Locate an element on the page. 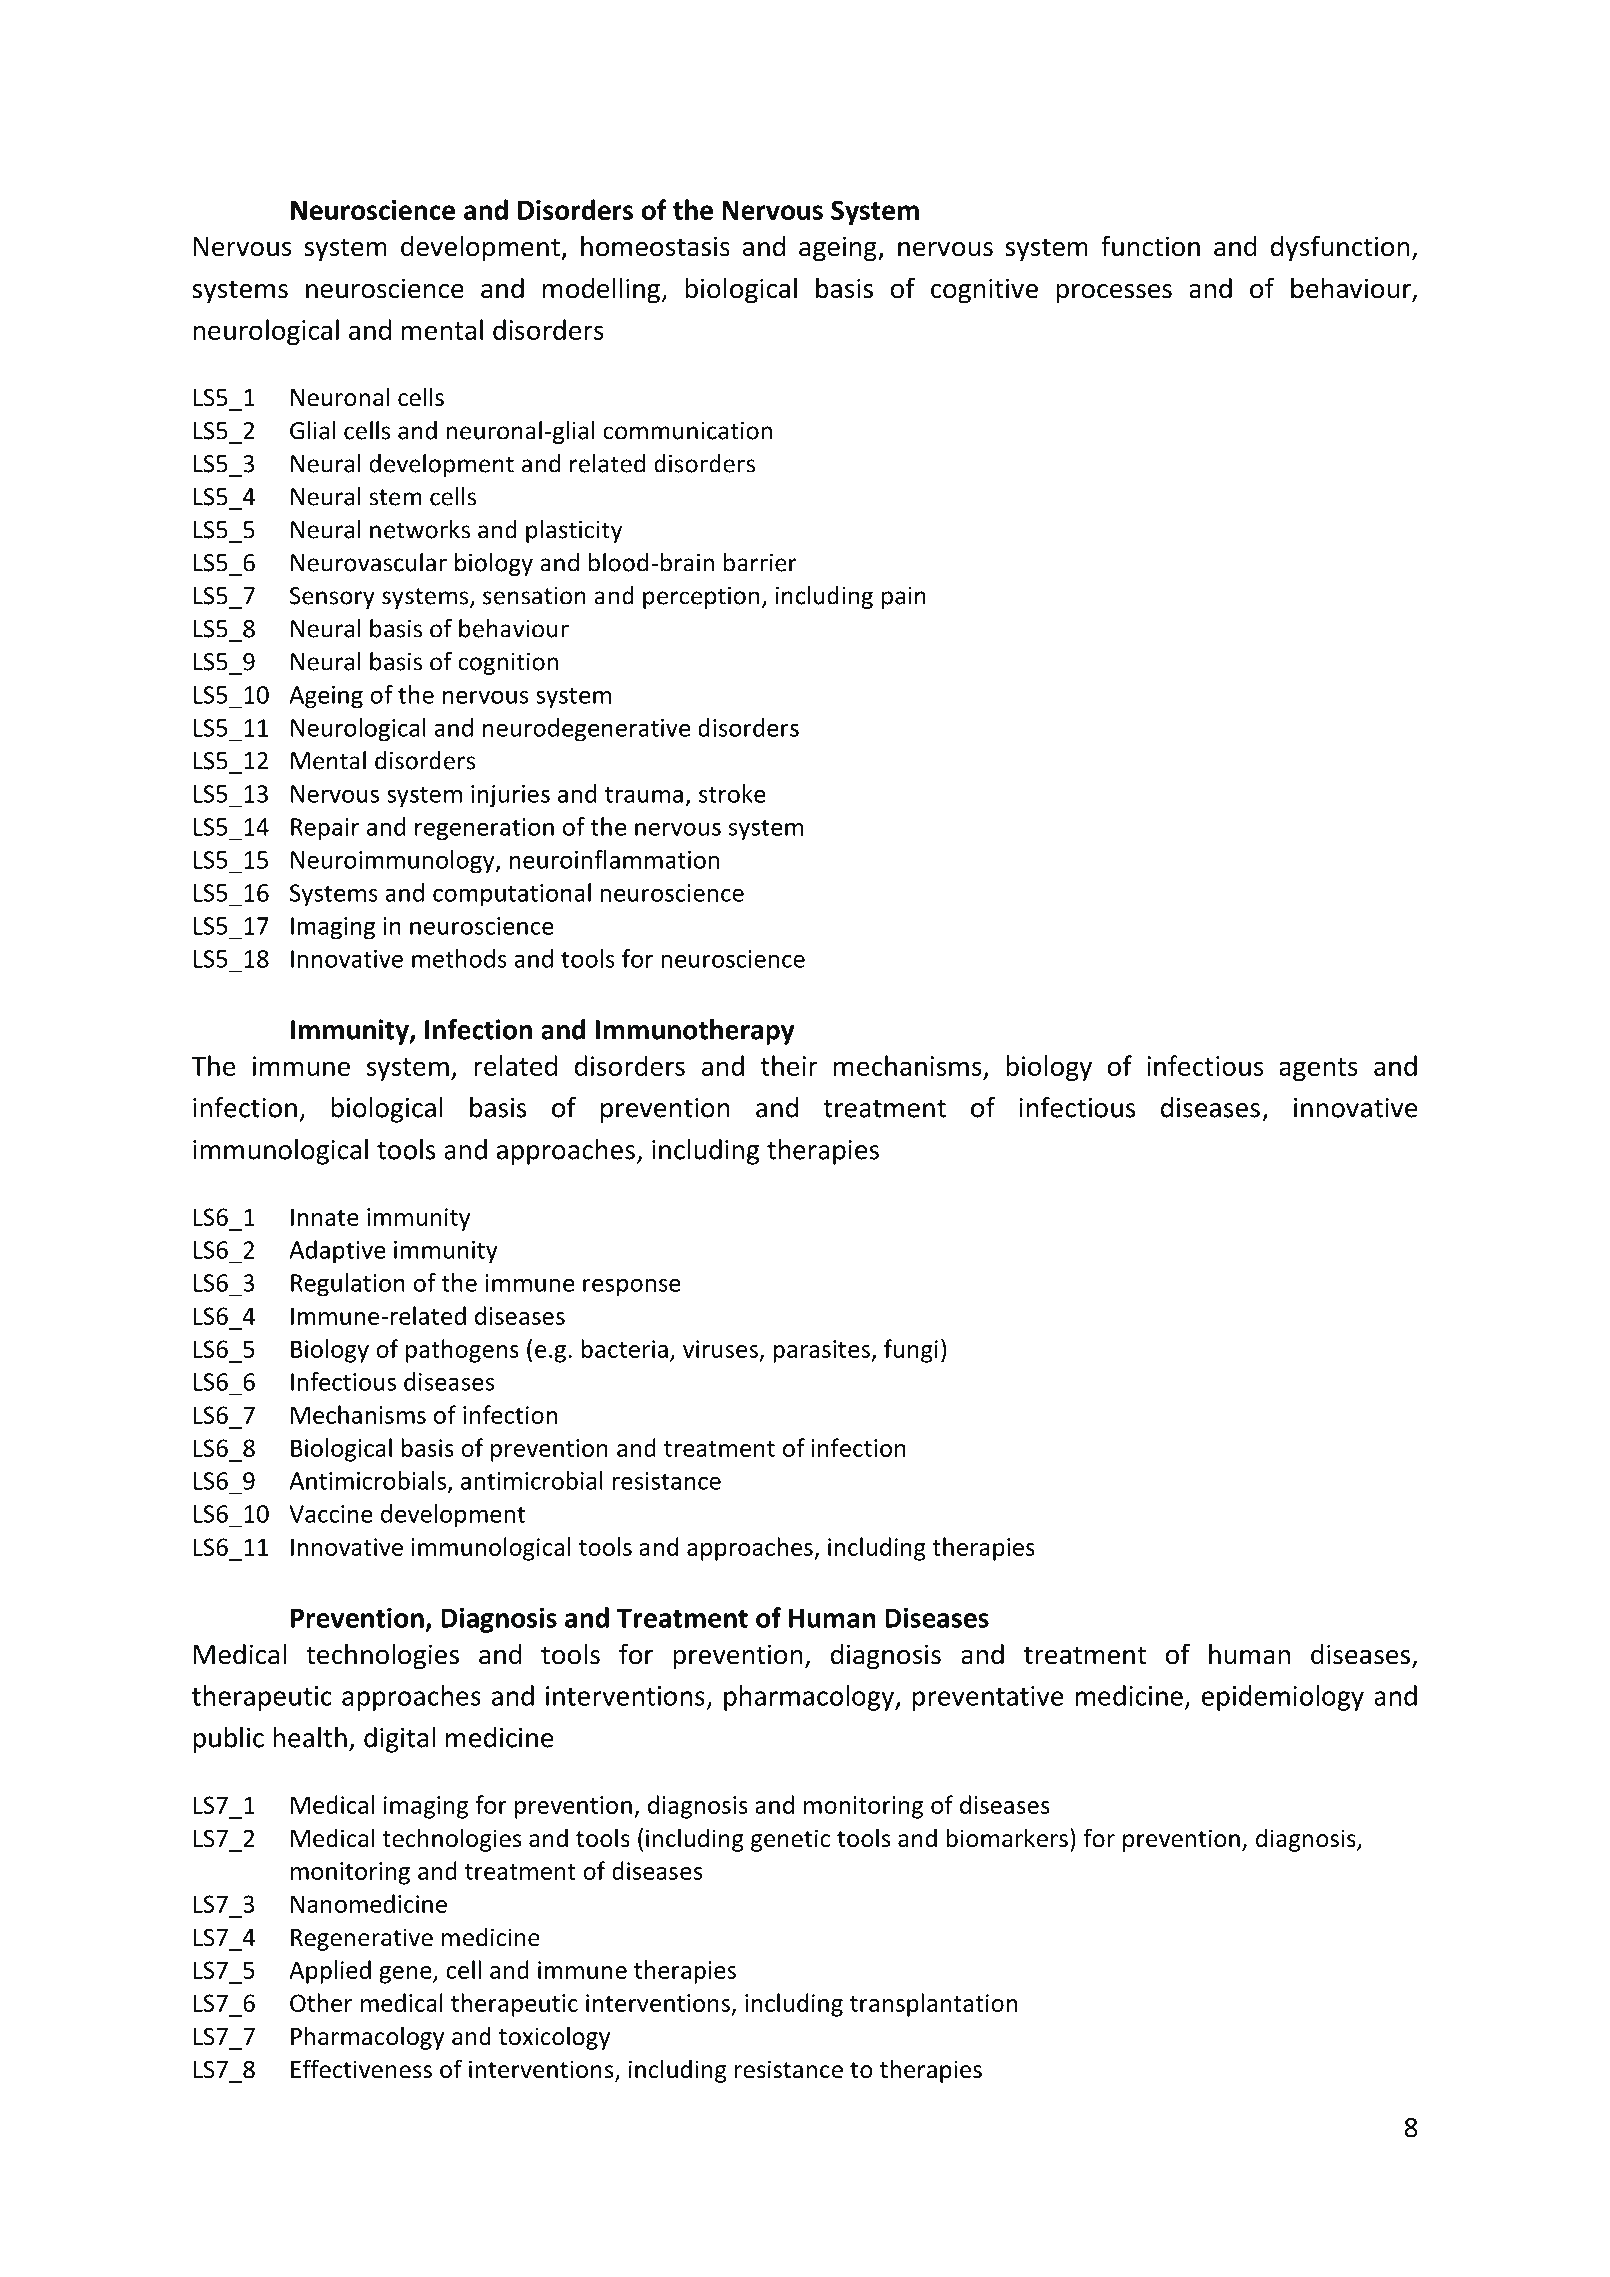 The image size is (1610, 2277). Repair is located at coordinates (325, 829).
